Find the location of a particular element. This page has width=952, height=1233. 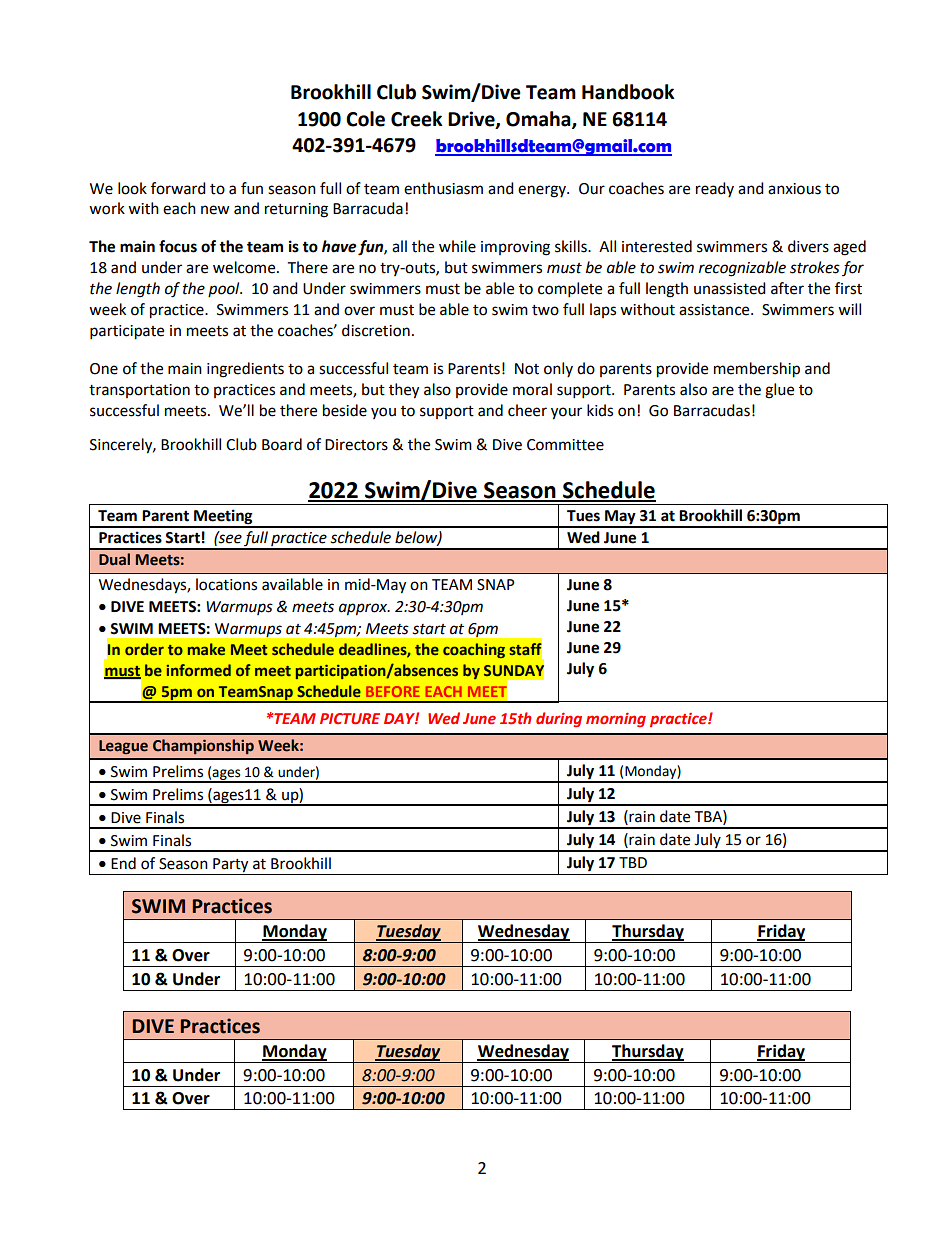

Party is located at coordinates (231, 866).
